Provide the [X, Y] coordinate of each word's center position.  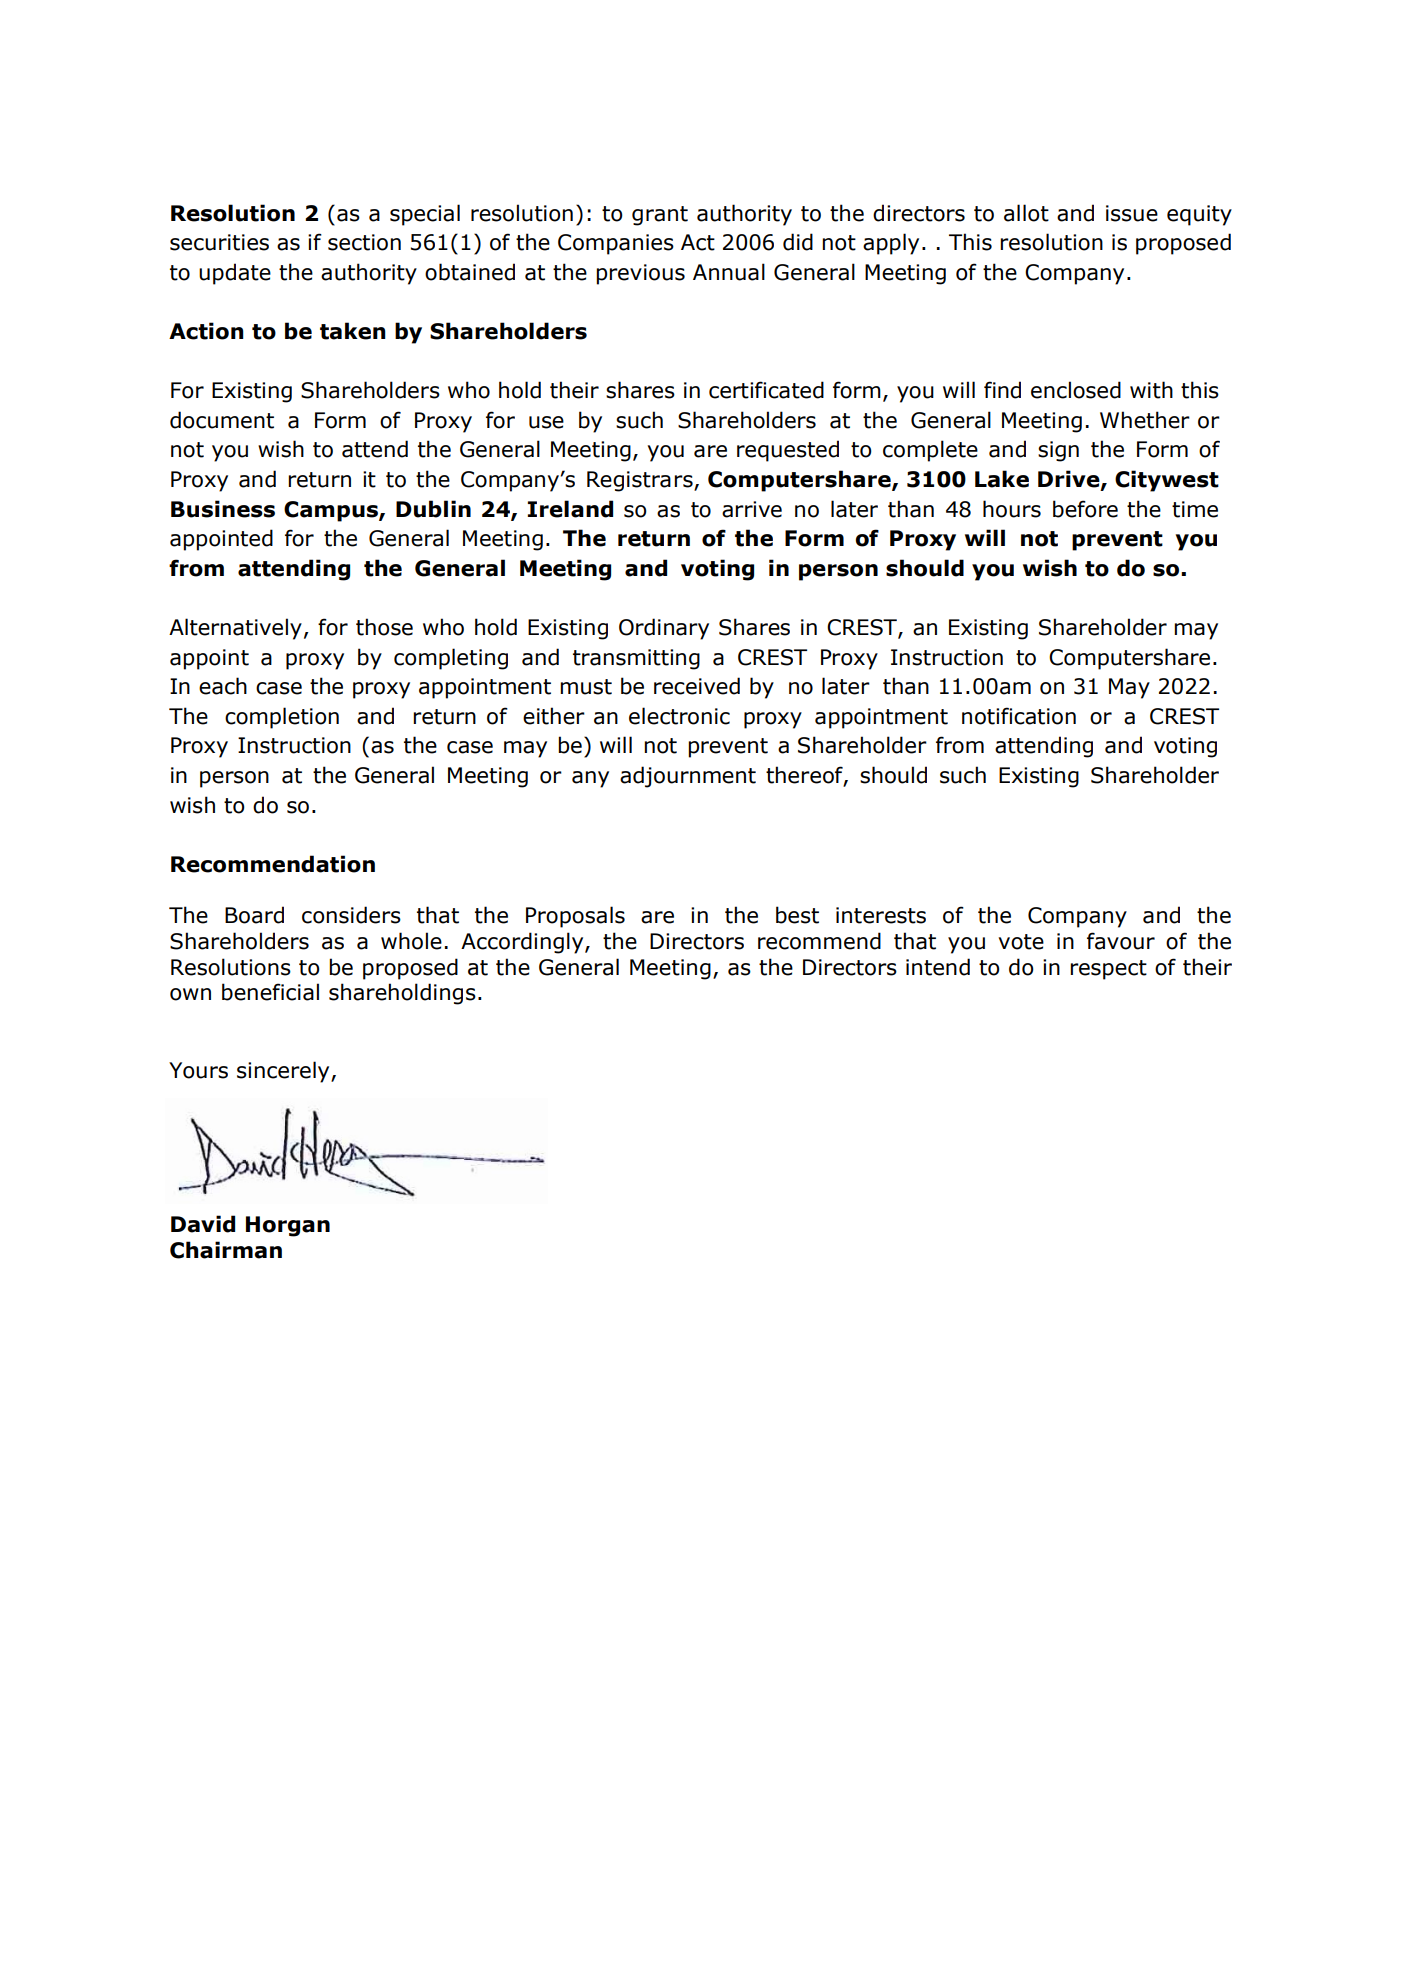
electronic [679, 716]
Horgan [288, 1226]
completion [282, 718]
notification [1019, 716]
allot [1026, 213]
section [364, 242]
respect [1108, 970]
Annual [729, 272]
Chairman [226, 1250]
